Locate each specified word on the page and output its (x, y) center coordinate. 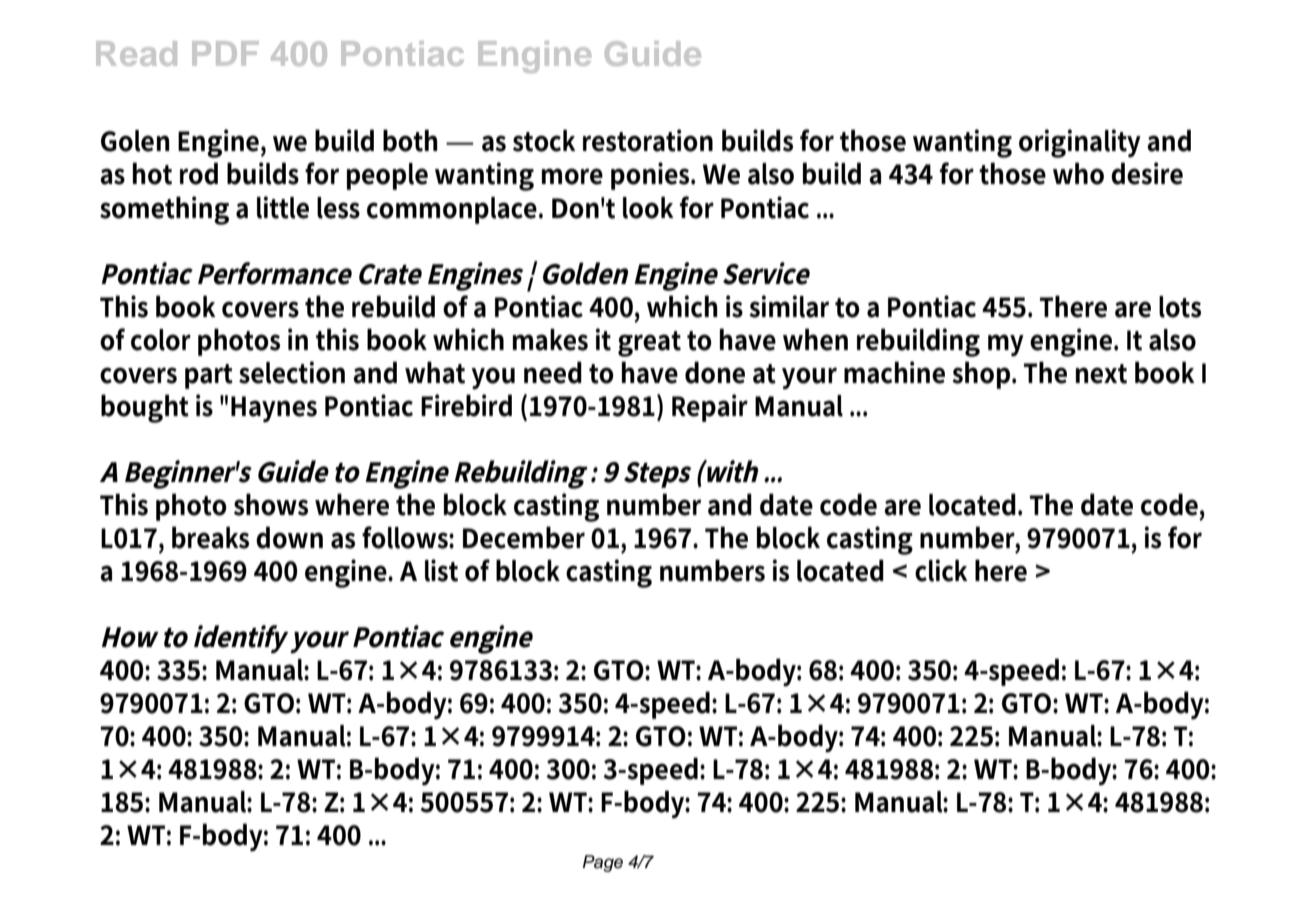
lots (1180, 307)
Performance (275, 273)
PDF (225, 53)
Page (603, 863)
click (941, 570)
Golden (585, 273)
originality (1080, 143)
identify (241, 639)
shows (271, 504)
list (441, 570)
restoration (648, 140)
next (1101, 374)
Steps (658, 475)
